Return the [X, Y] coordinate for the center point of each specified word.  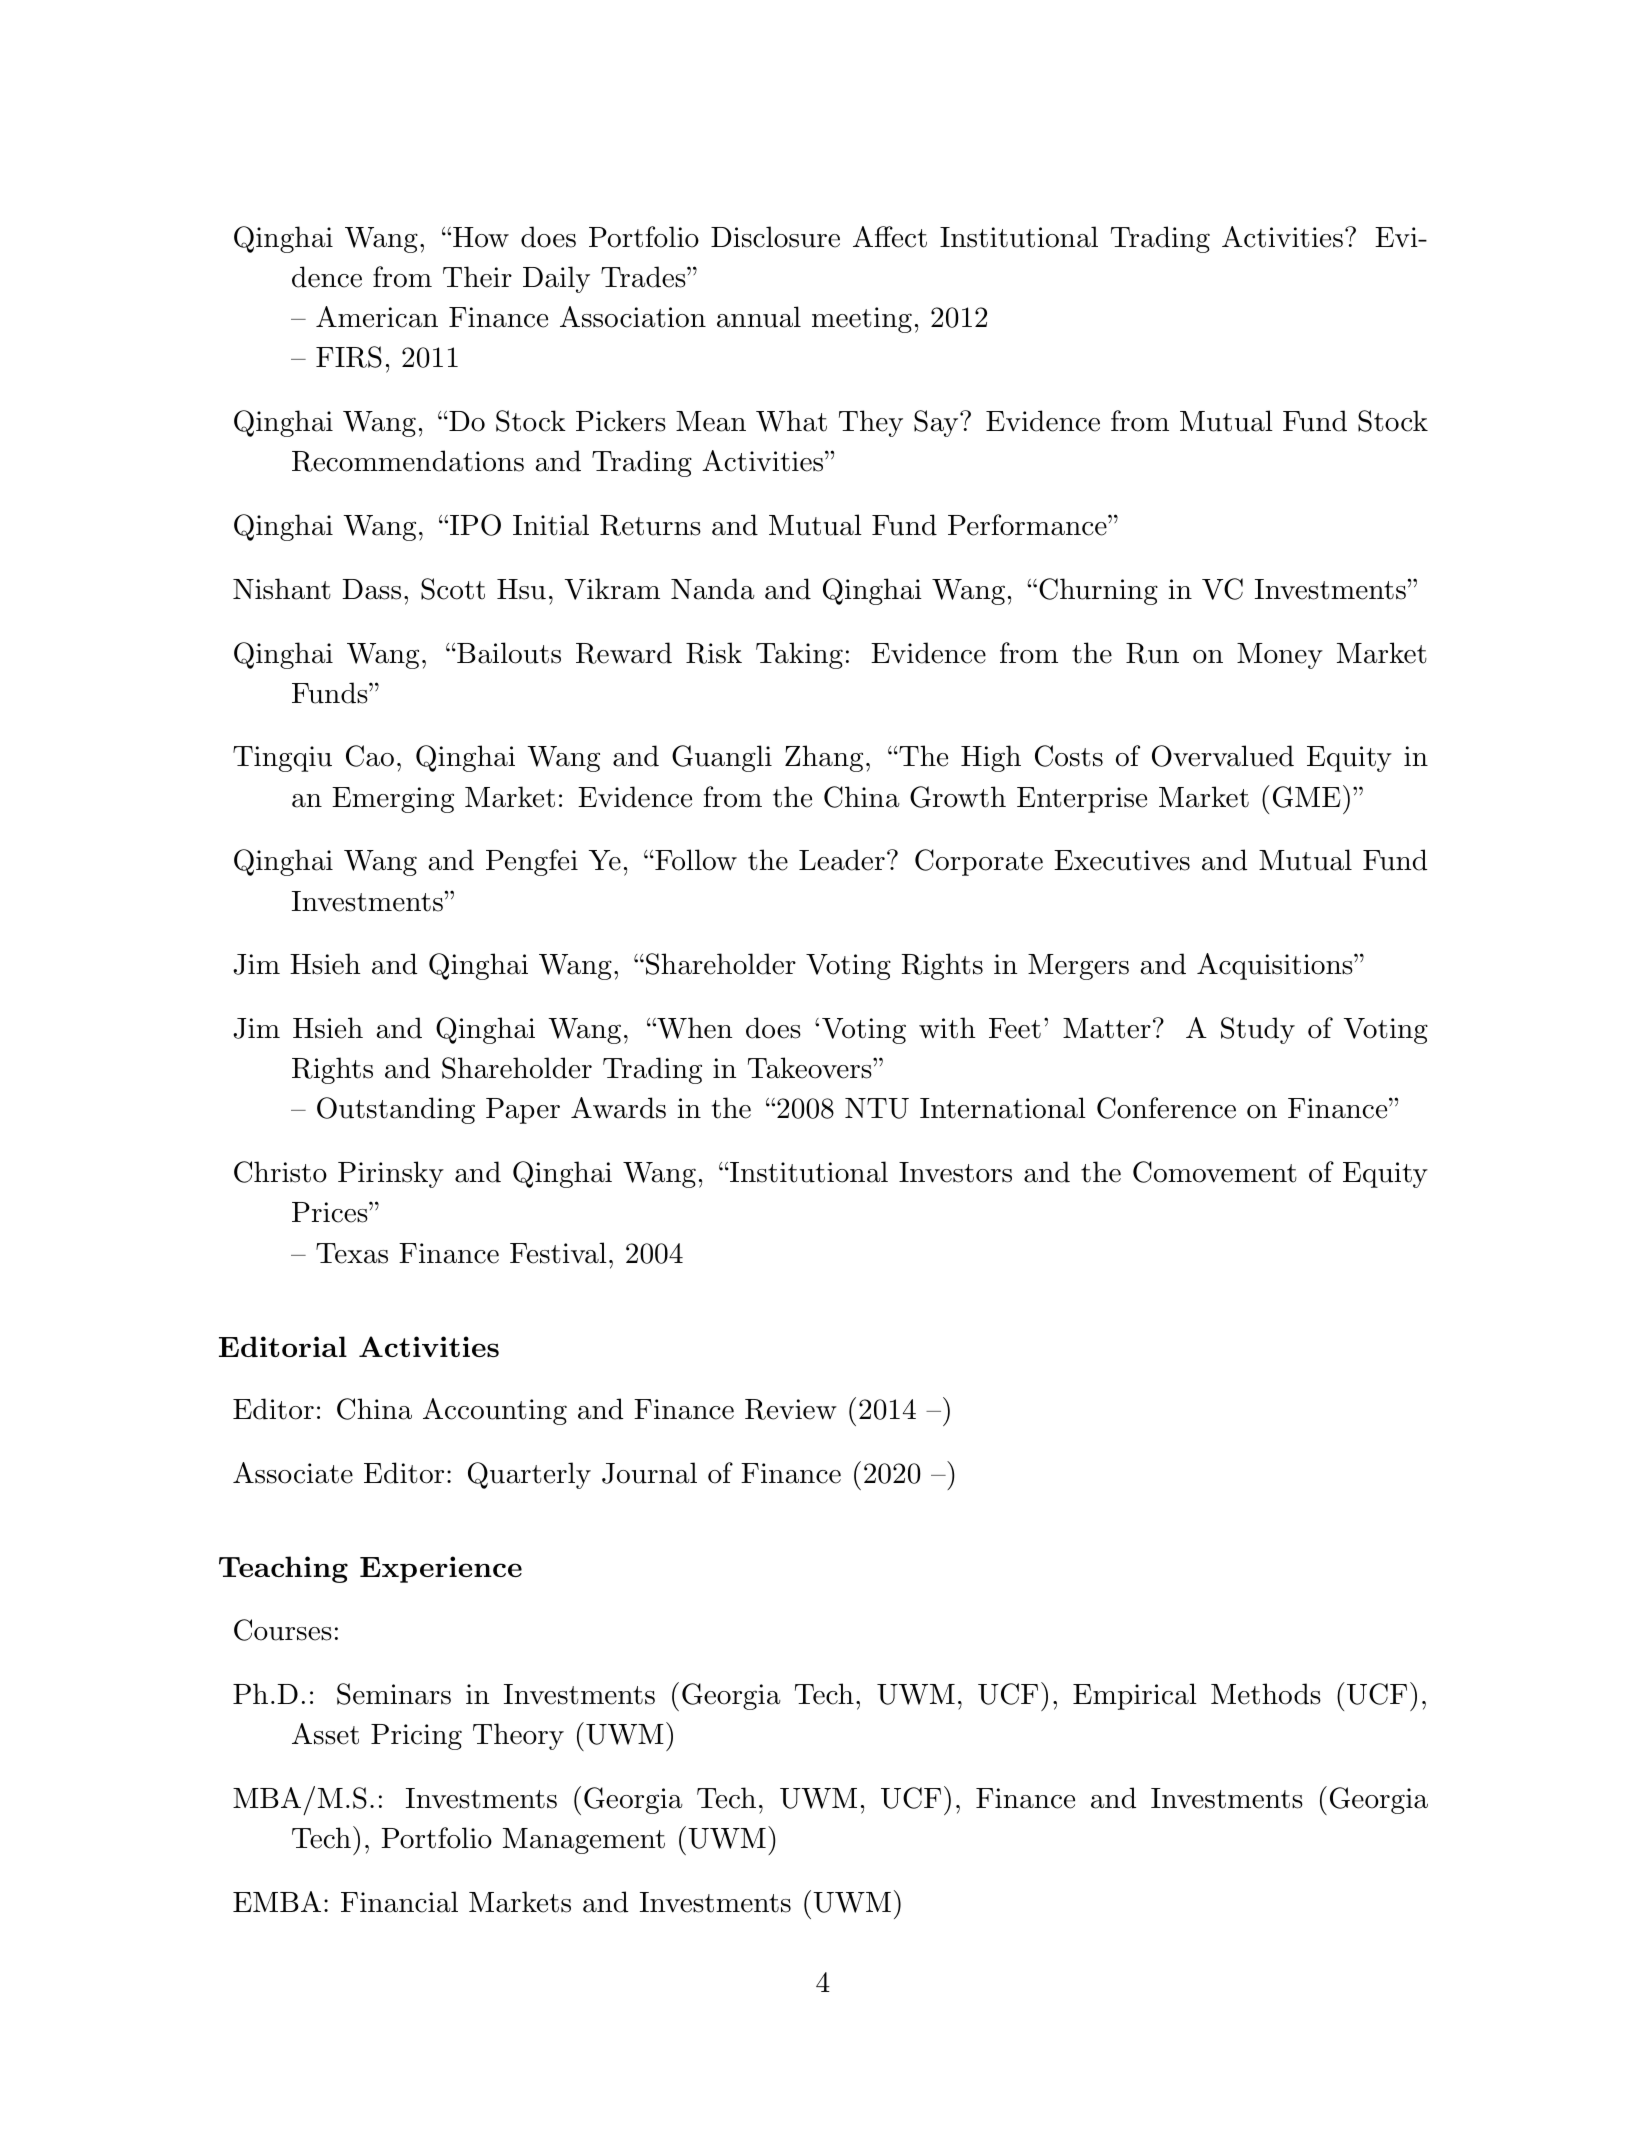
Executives [1122, 860]
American [377, 317]
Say [936, 423]
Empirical [1135, 1696]
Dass [371, 589]
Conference [1166, 1108]
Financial [399, 1902]
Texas [352, 1253]
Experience [441, 1569]
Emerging [393, 800]
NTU [877, 1108]
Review [791, 1409]
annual [759, 317]
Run [1152, 653]
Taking [799, 655]
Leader [842, 860]
